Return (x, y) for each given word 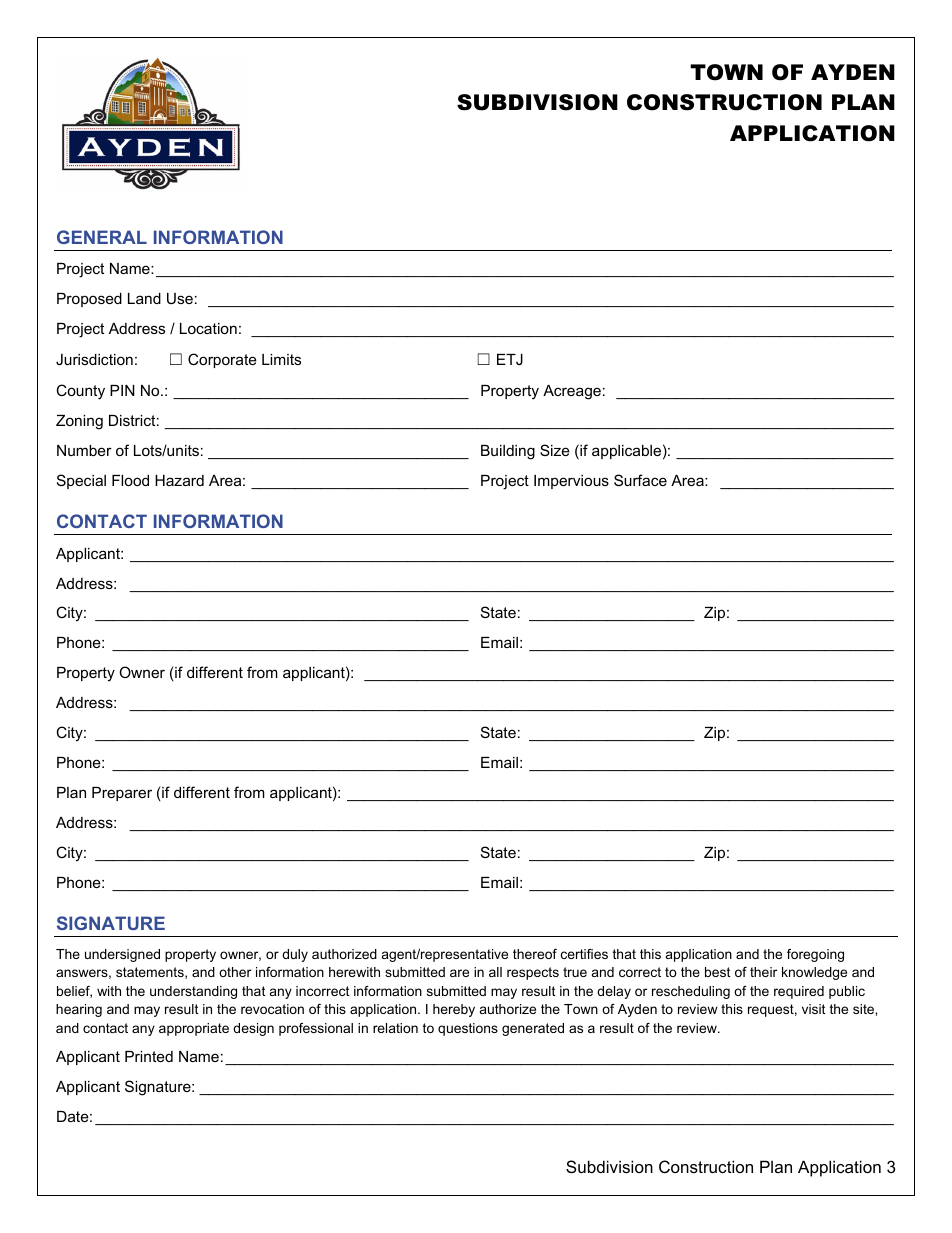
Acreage (572, 392)
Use (180, 298)
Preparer (122, 794)
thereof (535, 954)
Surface (640, 480)
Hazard (179, 480)
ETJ (510, 359)
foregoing (815, 955)
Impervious (571, 482)
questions (468, 1029)
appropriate (194, 1029)
